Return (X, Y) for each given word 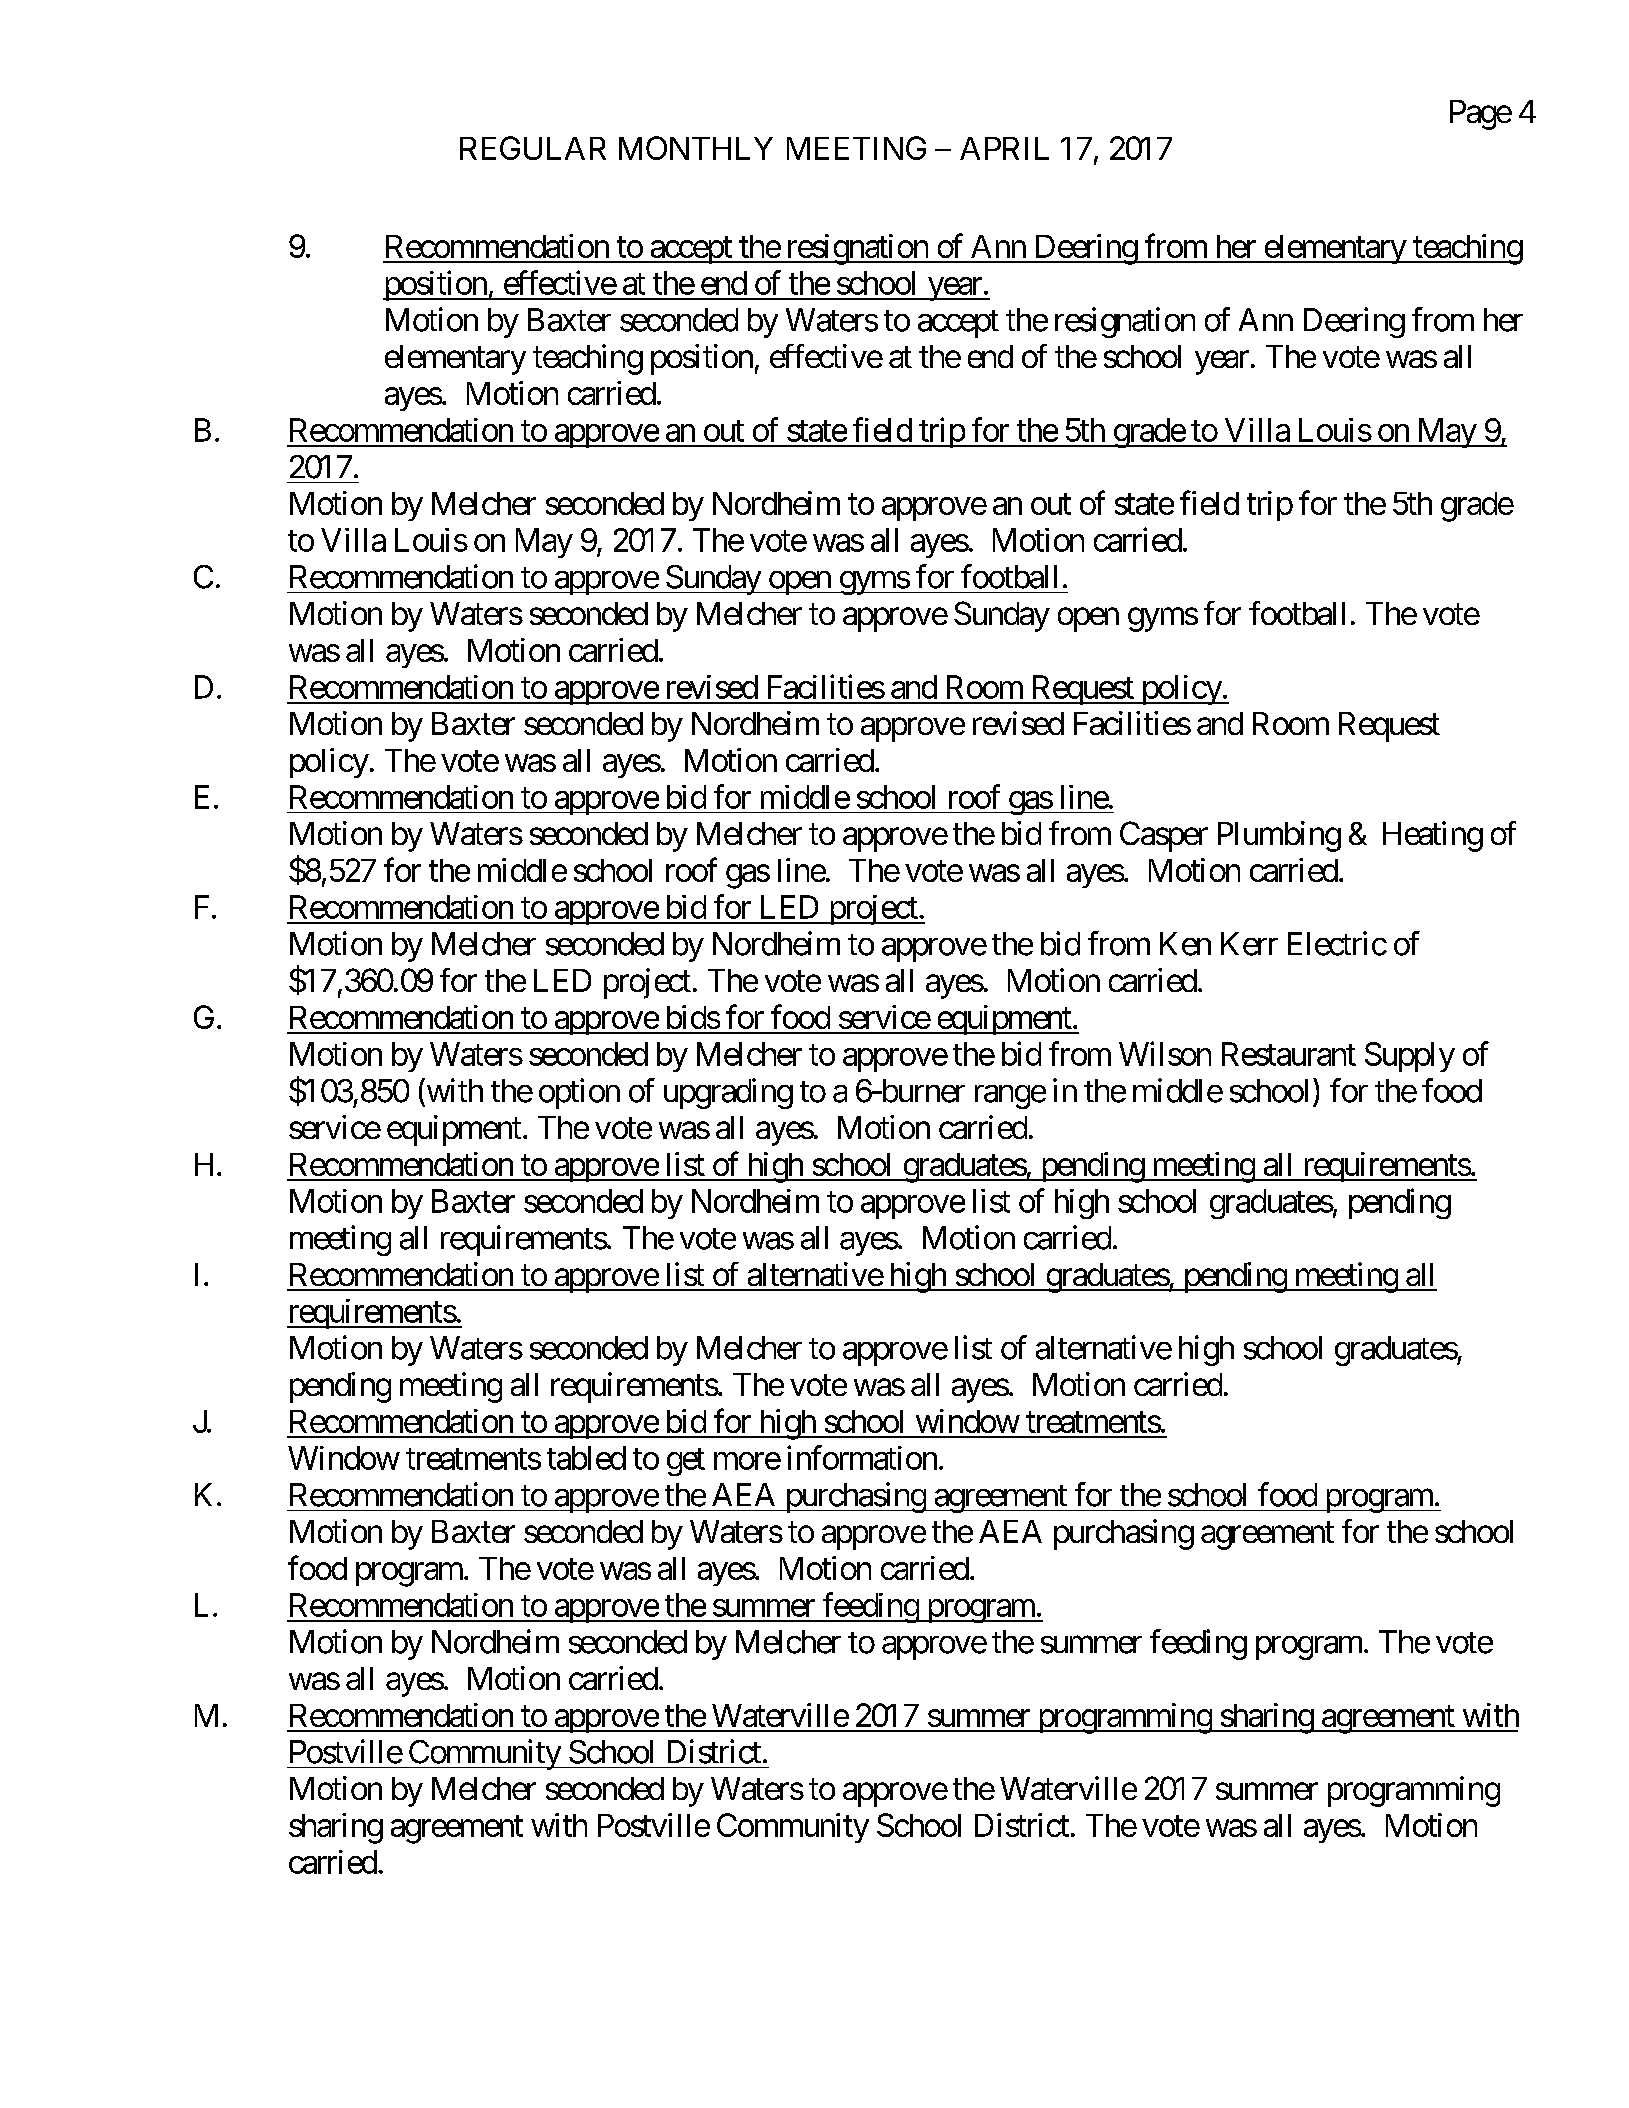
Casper (1164, 836)
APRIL (1004, 148)
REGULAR (533, 148)
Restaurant (1289, 1054)
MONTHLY (696, 148)
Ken (1185, 944)
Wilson (1165, 1053)
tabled (586, 1458)
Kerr (1249, 944)
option (579, 1093)
